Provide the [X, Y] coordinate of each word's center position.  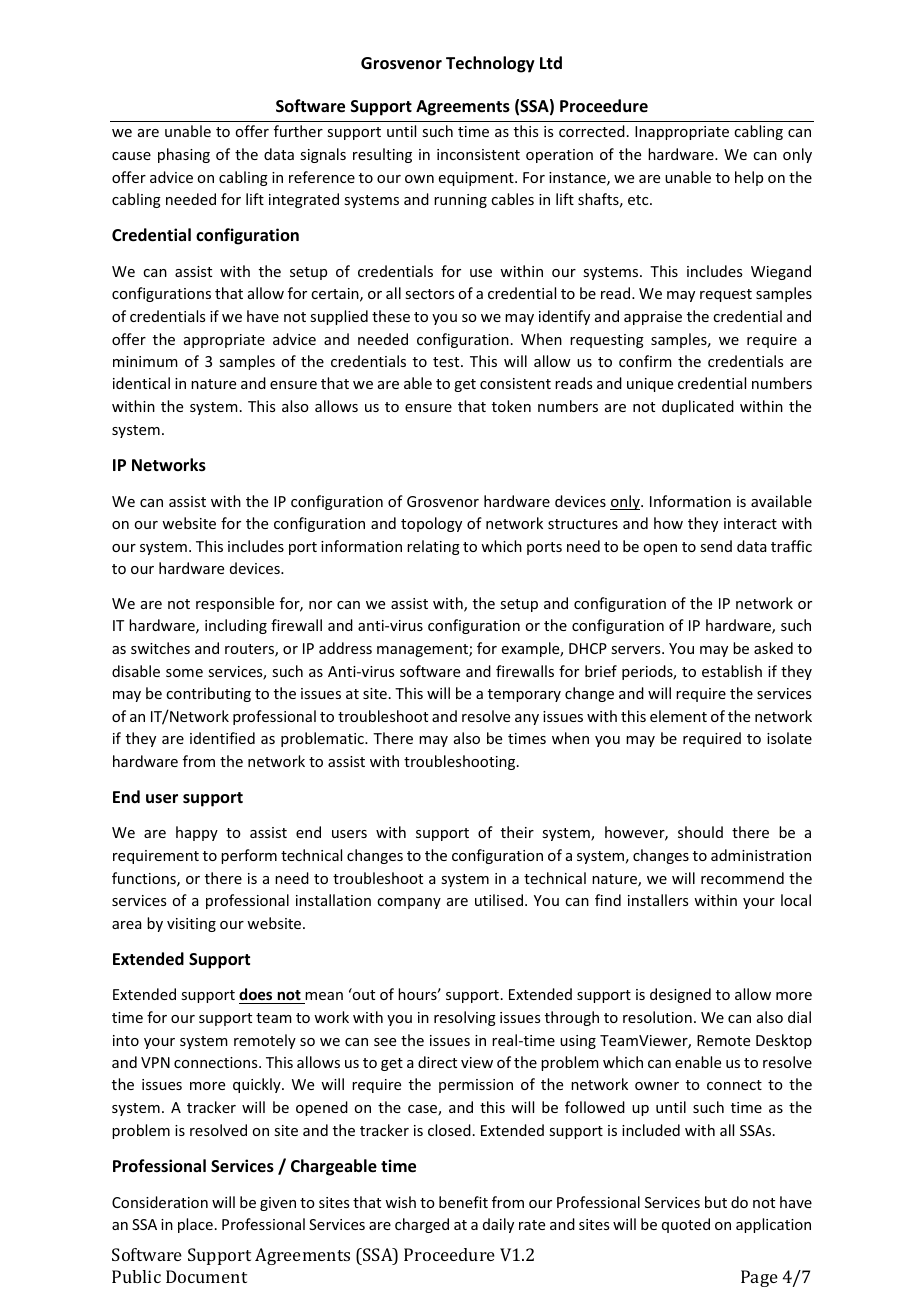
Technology [490, 64]
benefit [463, 1202]
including [236, 626]
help [749, 178]
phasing [184, 155]
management [423, 650]
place [195, 1225]
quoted [686, 1225]
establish [732, 671]
